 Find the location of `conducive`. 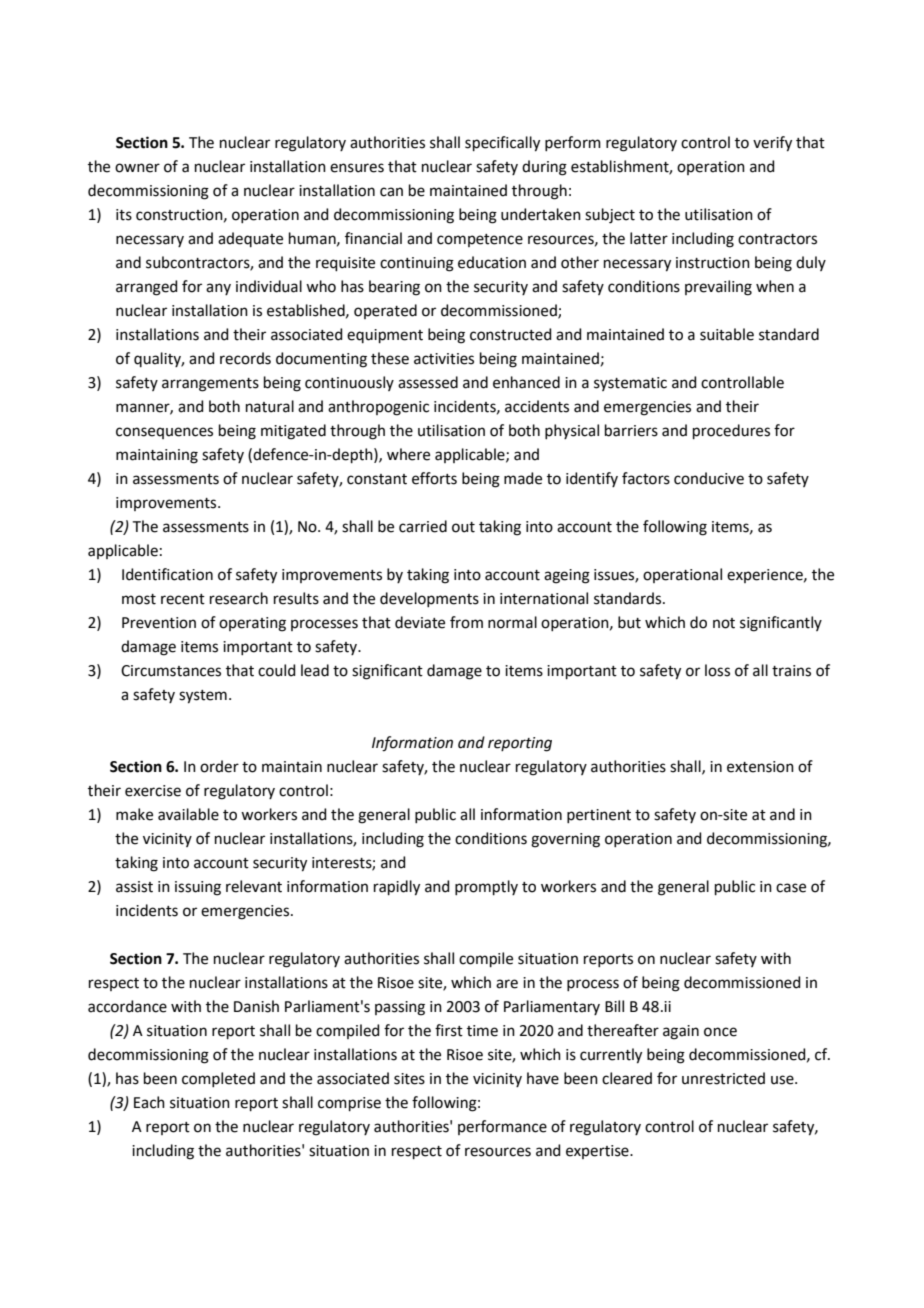

conducive is located at coordinates (709, 478).
